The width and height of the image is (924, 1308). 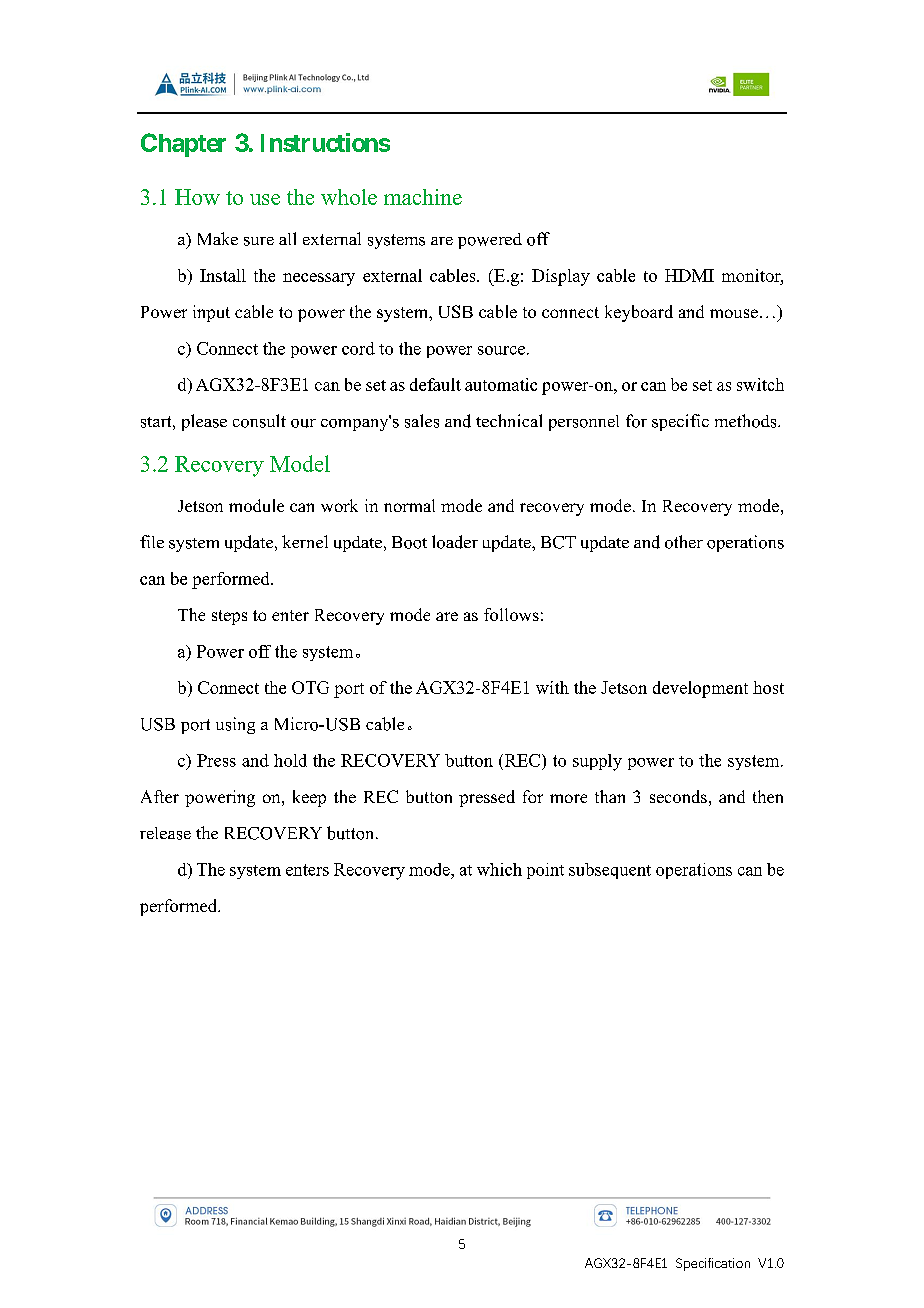 I want to click on module, so click(x=256, y=505).
